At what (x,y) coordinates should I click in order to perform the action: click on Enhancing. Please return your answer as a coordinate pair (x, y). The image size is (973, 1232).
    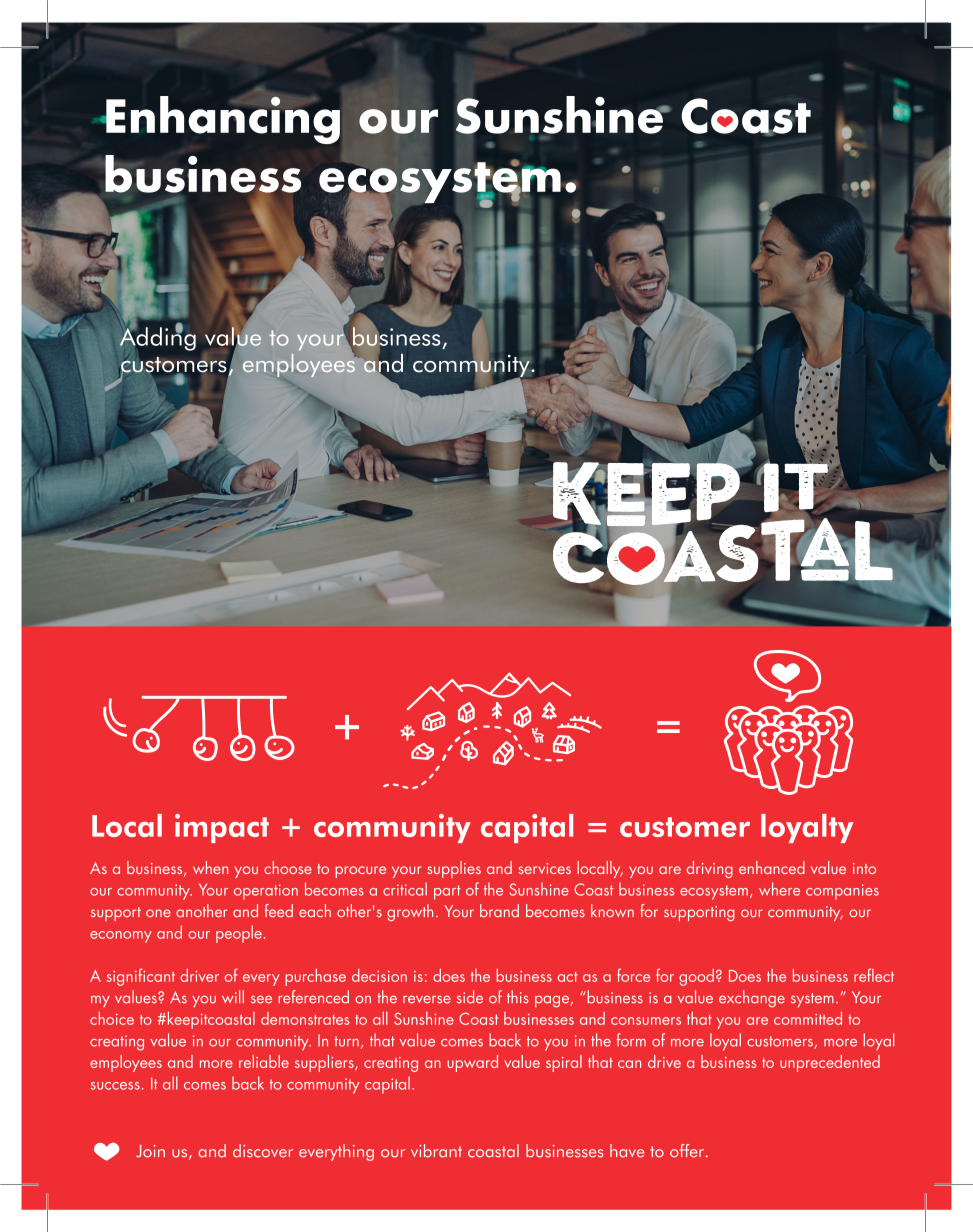
    Looking at the image, I should click on (222, 119).
